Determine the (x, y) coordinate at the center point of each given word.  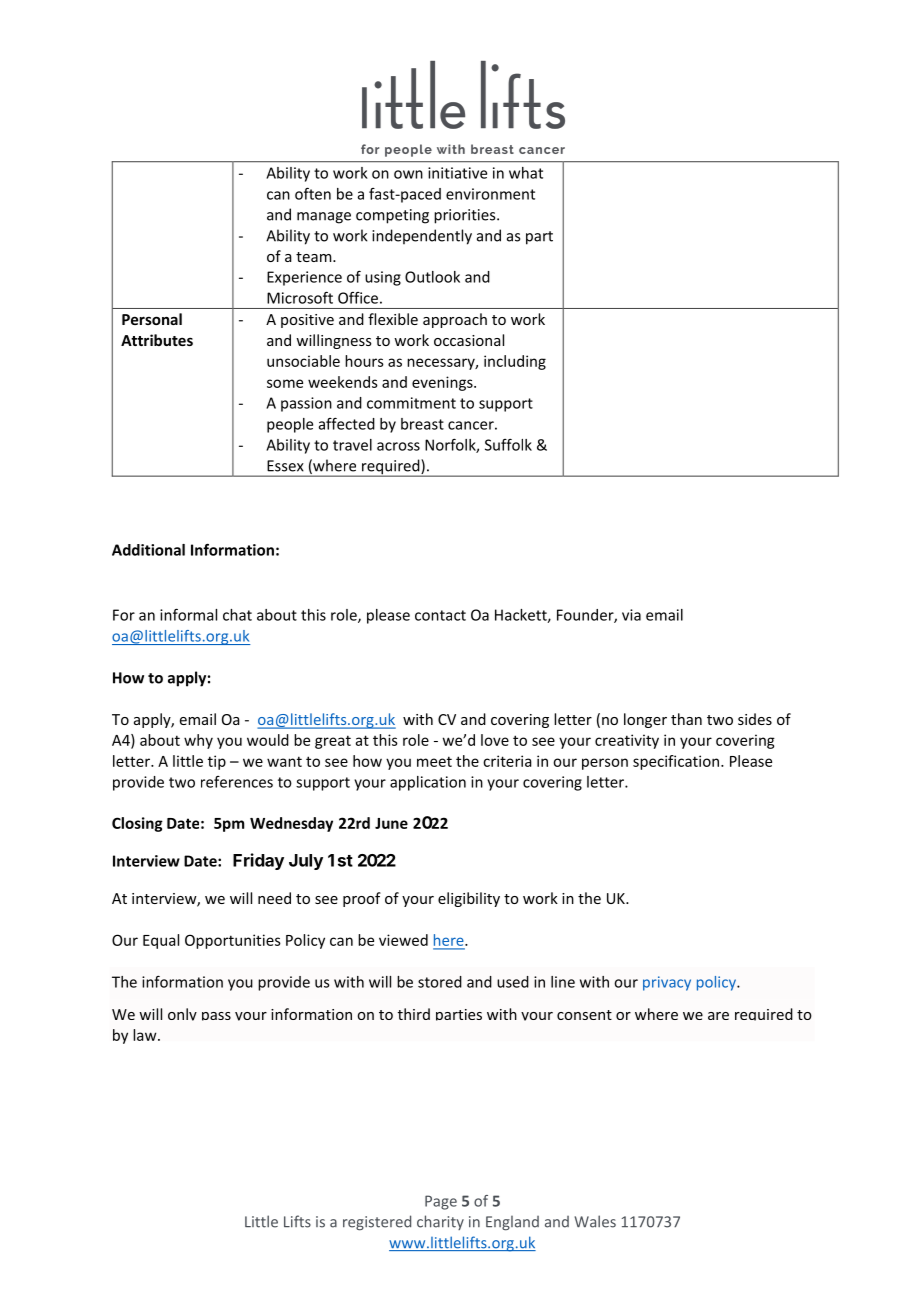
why (198, 741)
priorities (466, 216)
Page (441, 1202)
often (313, 193)
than (686, 719)
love (495, 740)
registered (377, 1223)
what (526, 173)
